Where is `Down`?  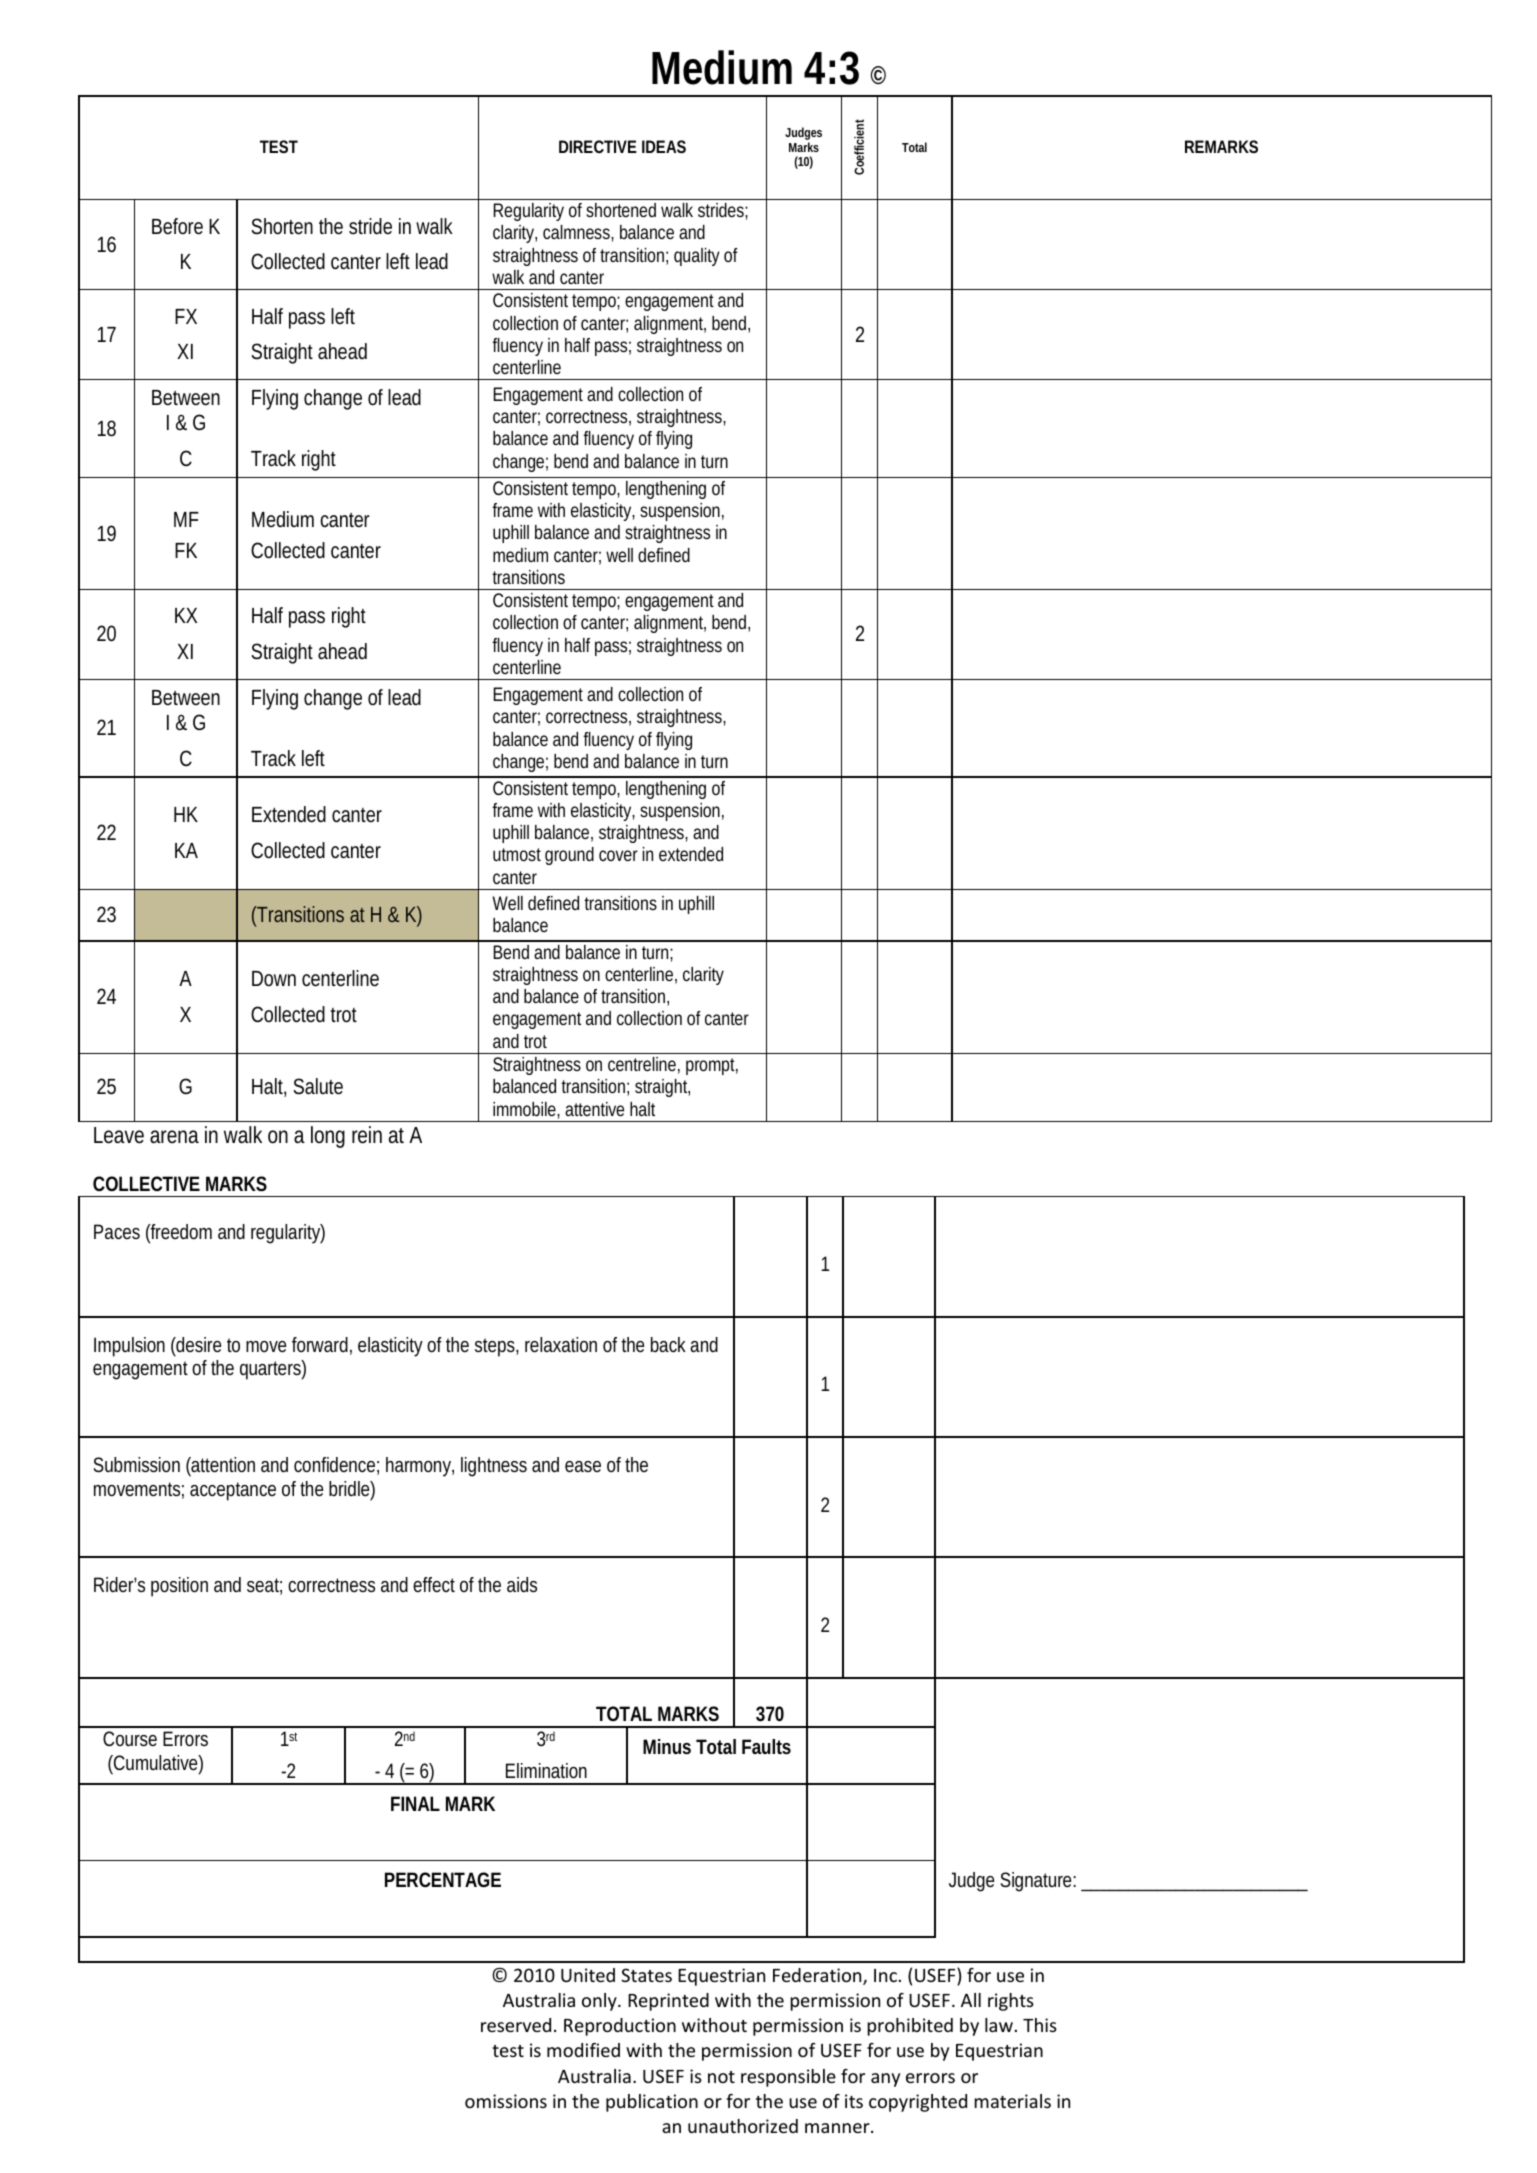
Down is located at coordinates (274, 979).
